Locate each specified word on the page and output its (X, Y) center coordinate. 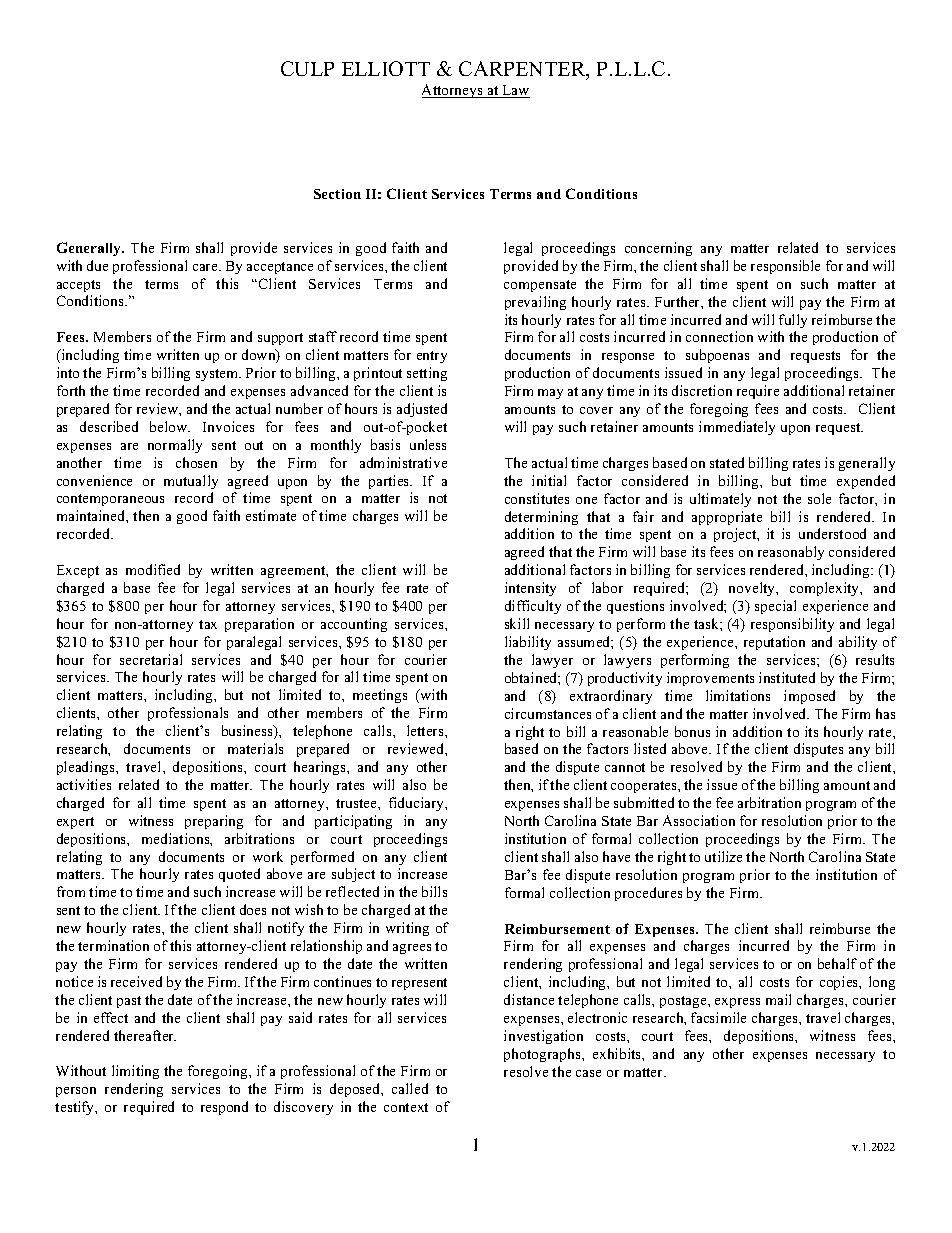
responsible (785, 267)
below (170, 426)
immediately (737, 428)
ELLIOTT (386, 68)
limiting (135, 1072)
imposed (809, 697)
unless (428, 444)
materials (255, 748)
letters (426, 730)
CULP (307, 68)
